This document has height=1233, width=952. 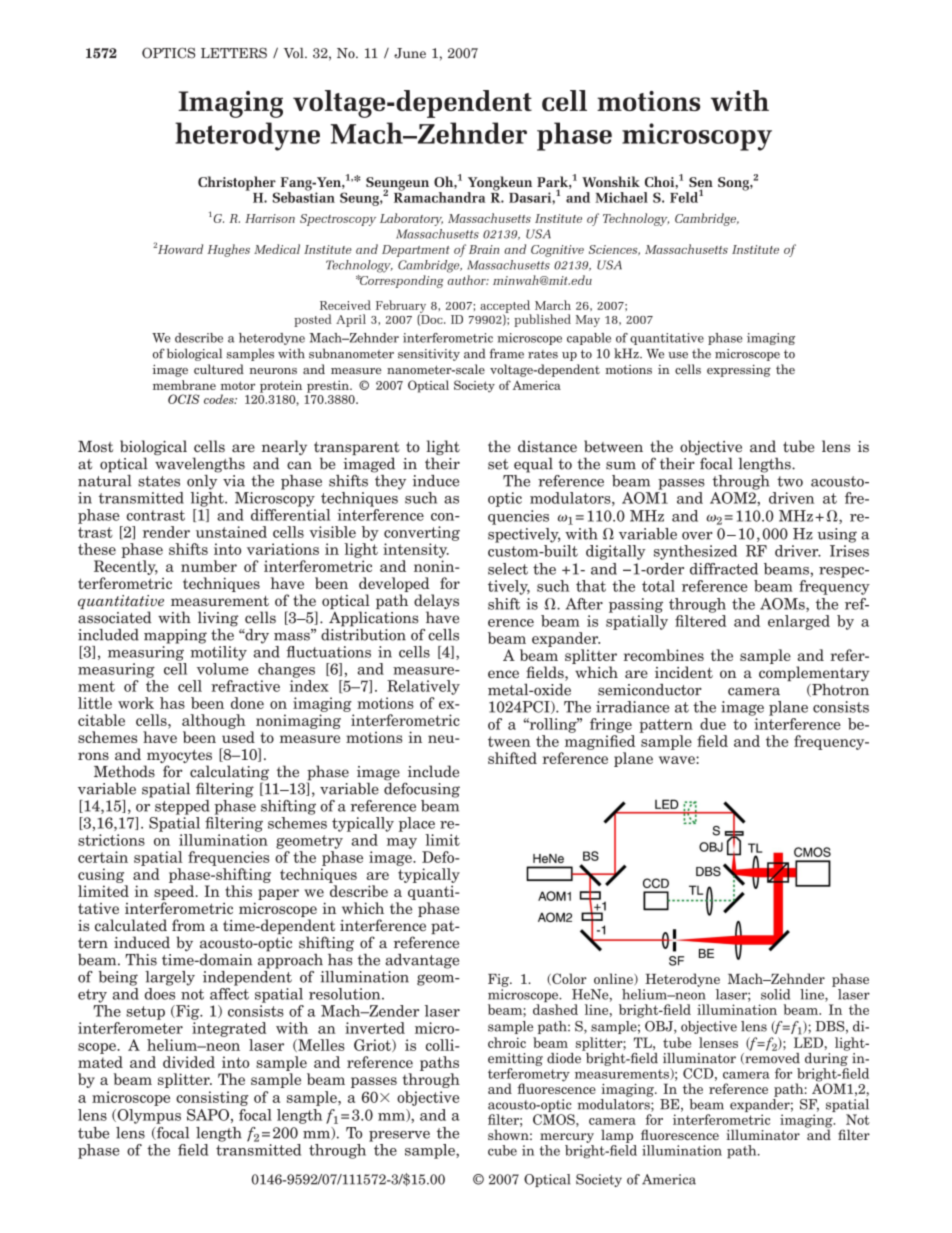 What do you see at coordinates (502, 1150) in the document?
I see `cube` at bounding box center [502, 1150].
